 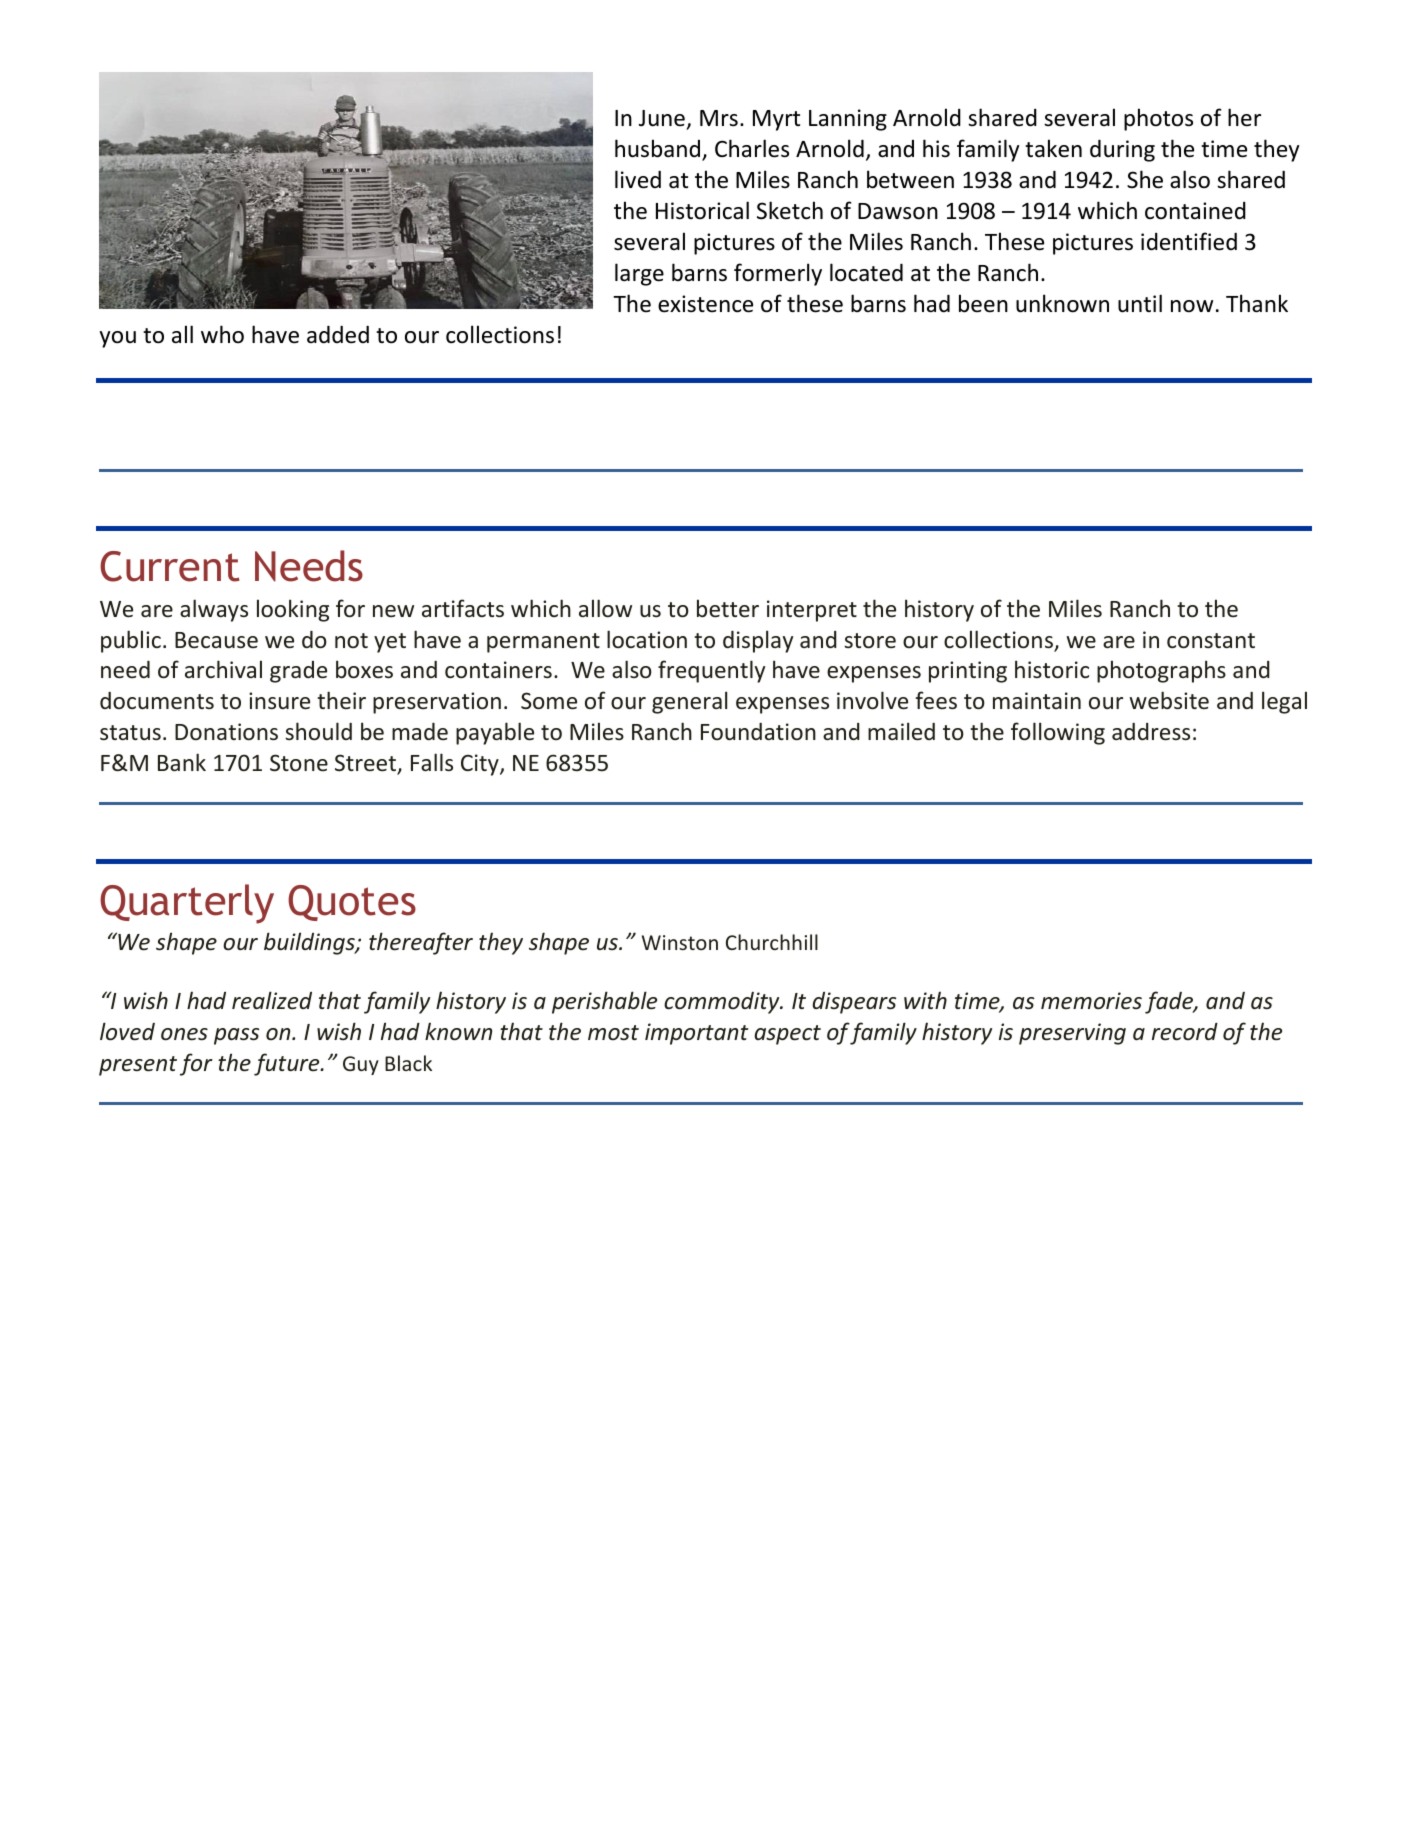 I want to click on better, so click(x=728, y=608).
